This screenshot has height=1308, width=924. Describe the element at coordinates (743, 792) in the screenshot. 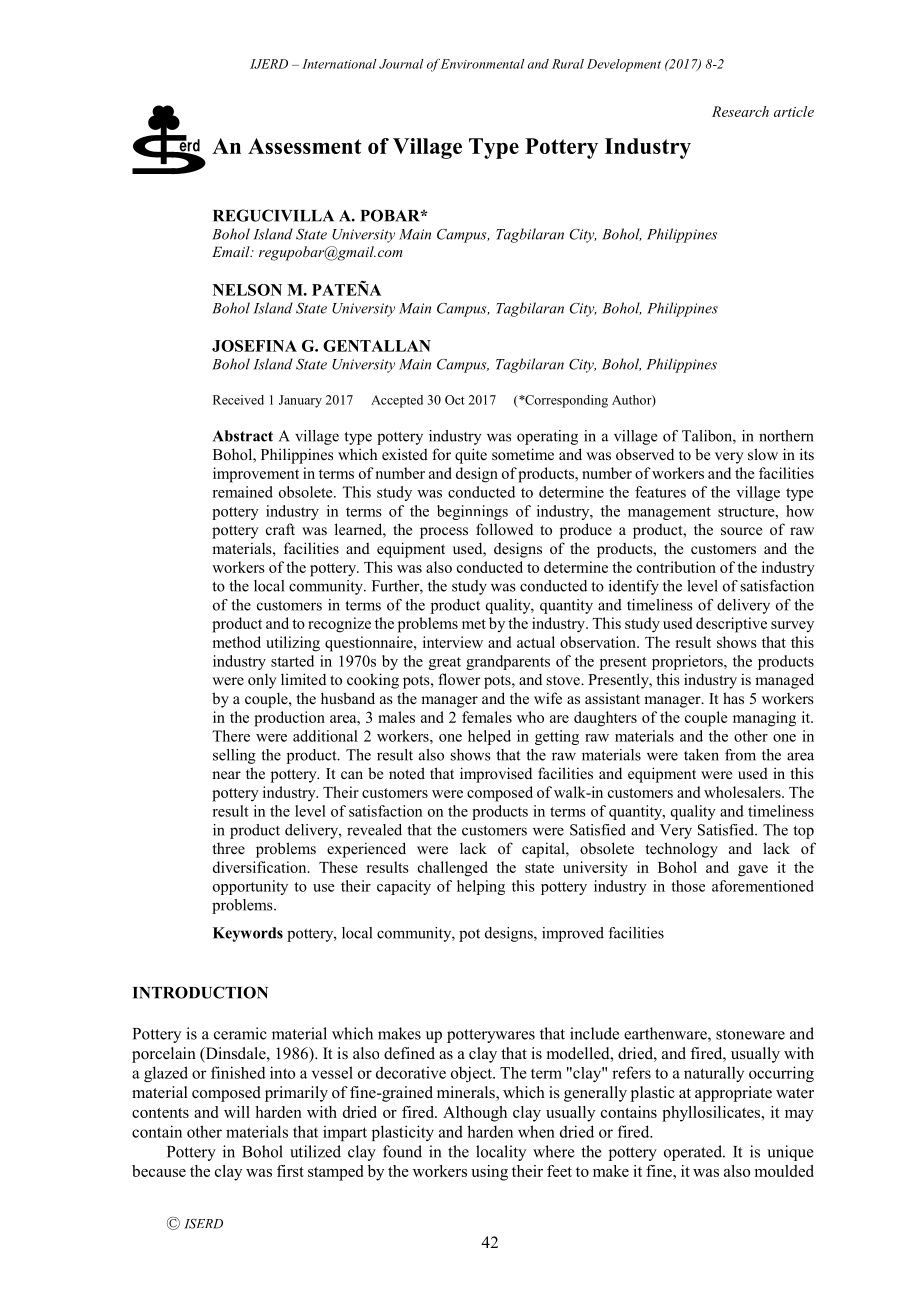

I see `wholesalers` at that location.
